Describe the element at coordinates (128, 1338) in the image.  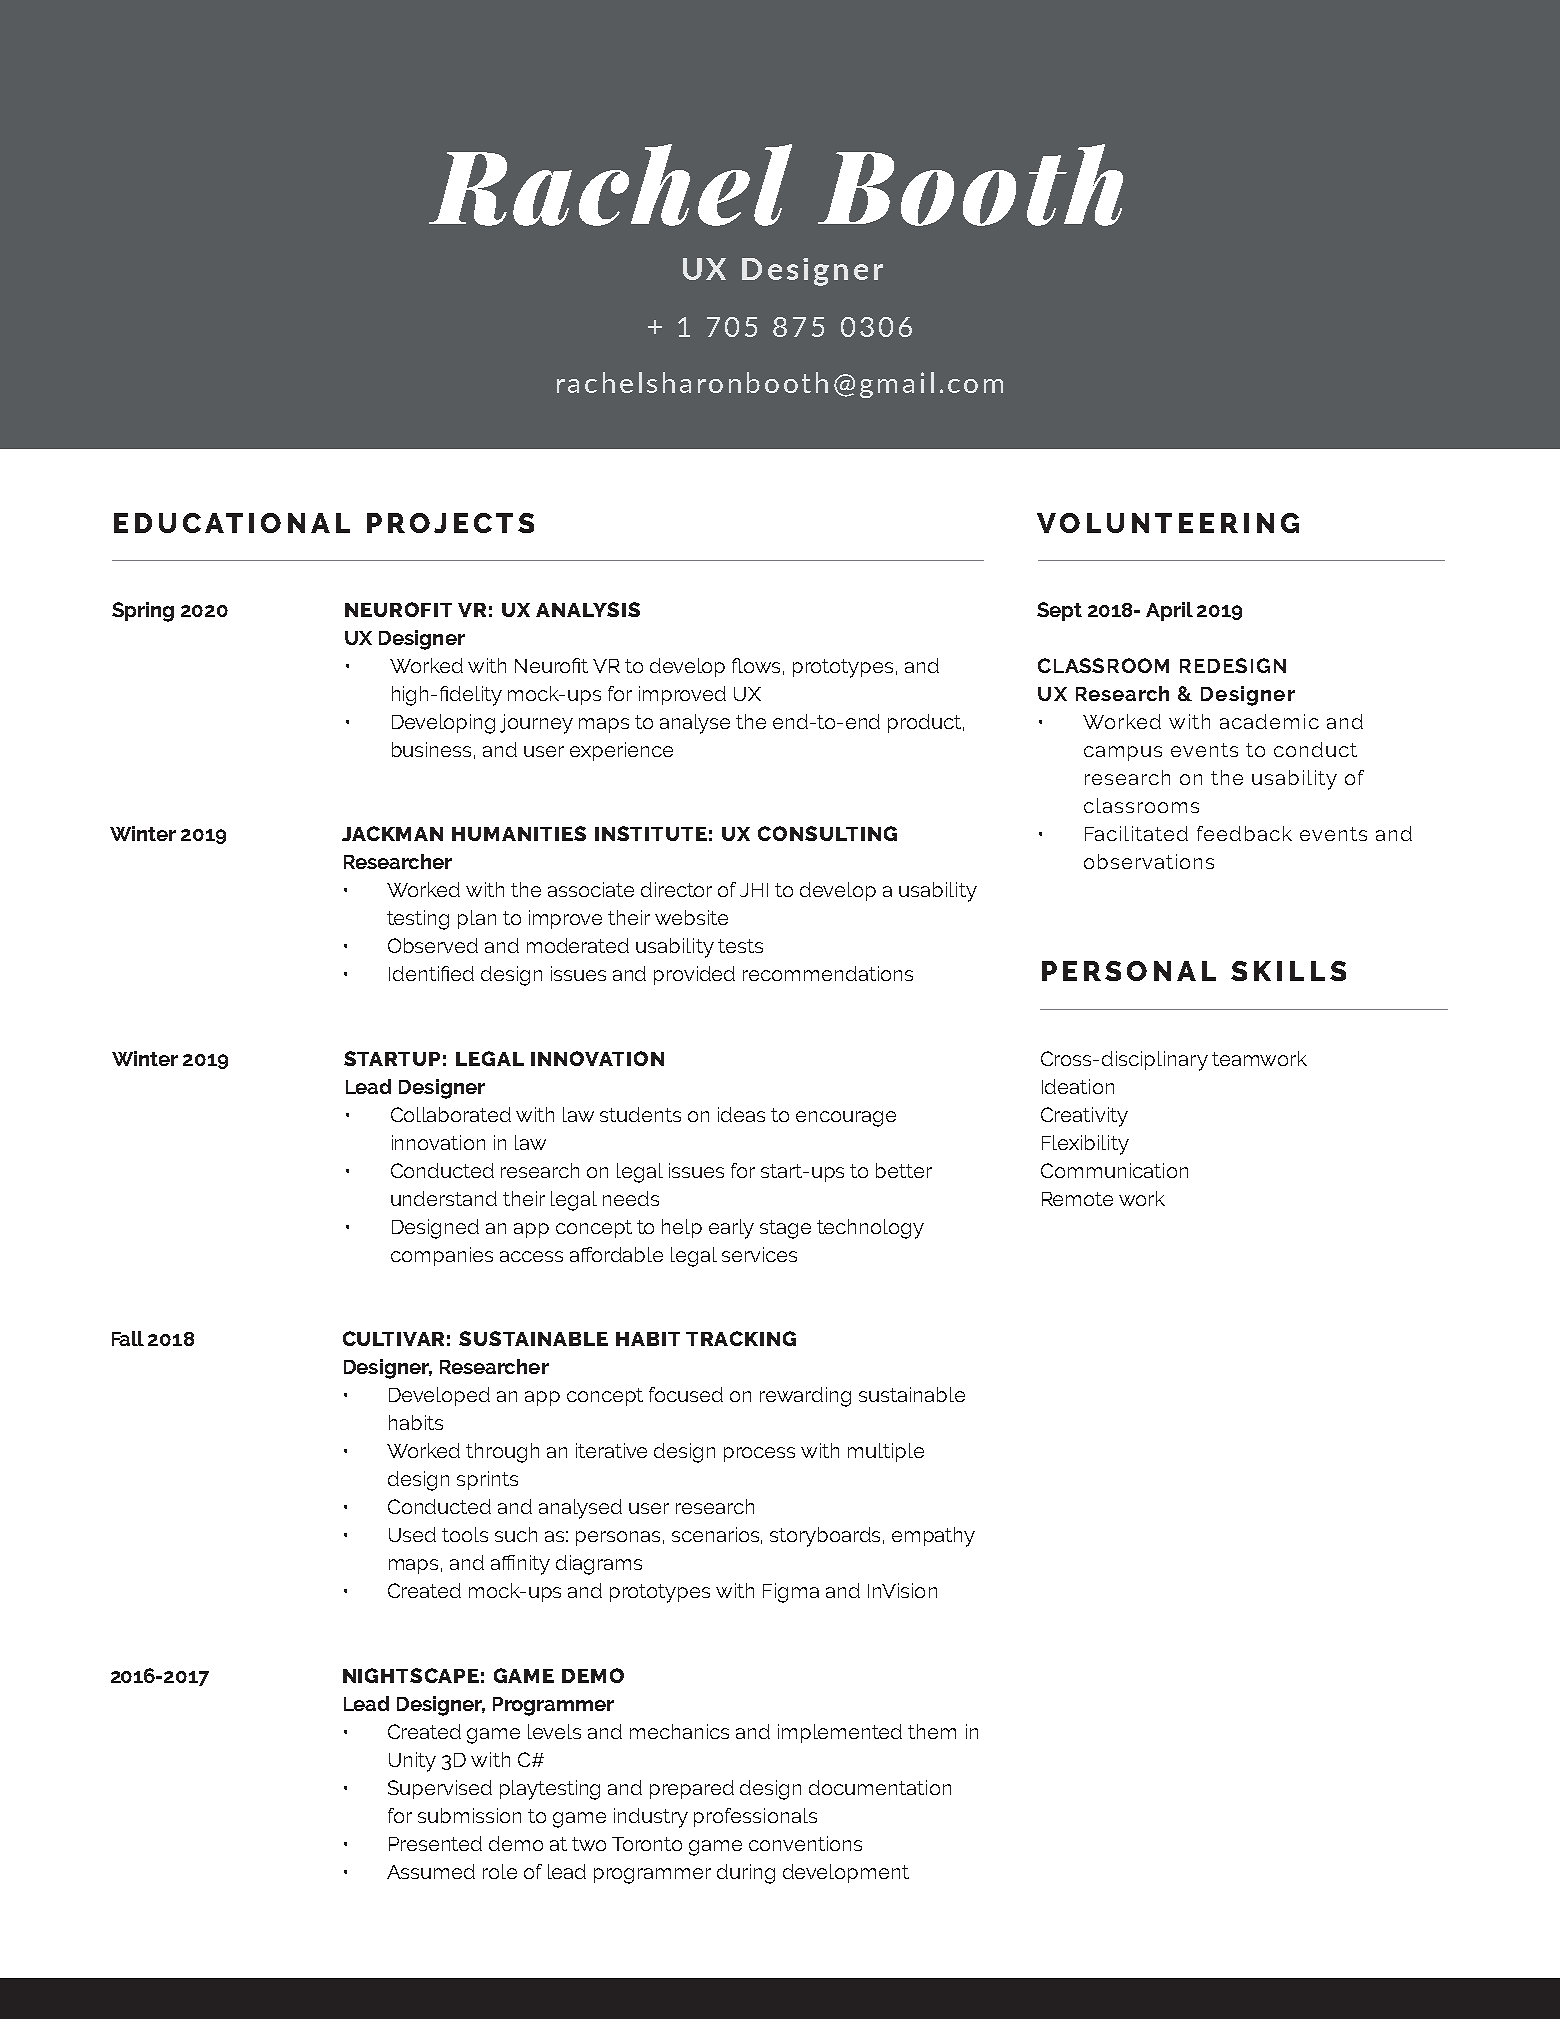
I see `Fall` at that location.
